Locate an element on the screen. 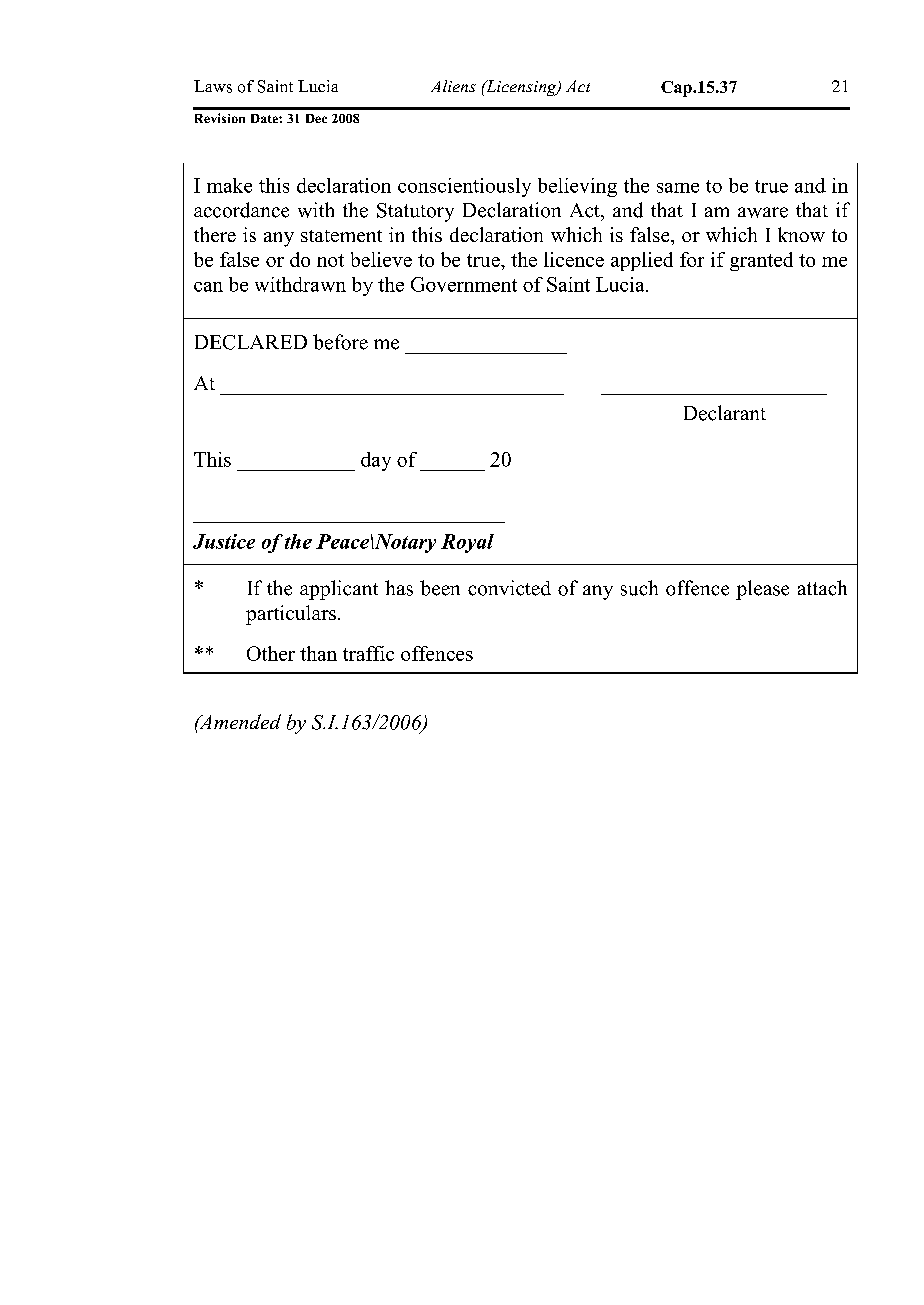 This screenshot has height=1305, width=924. statement is located at coordinates (341, 236).
